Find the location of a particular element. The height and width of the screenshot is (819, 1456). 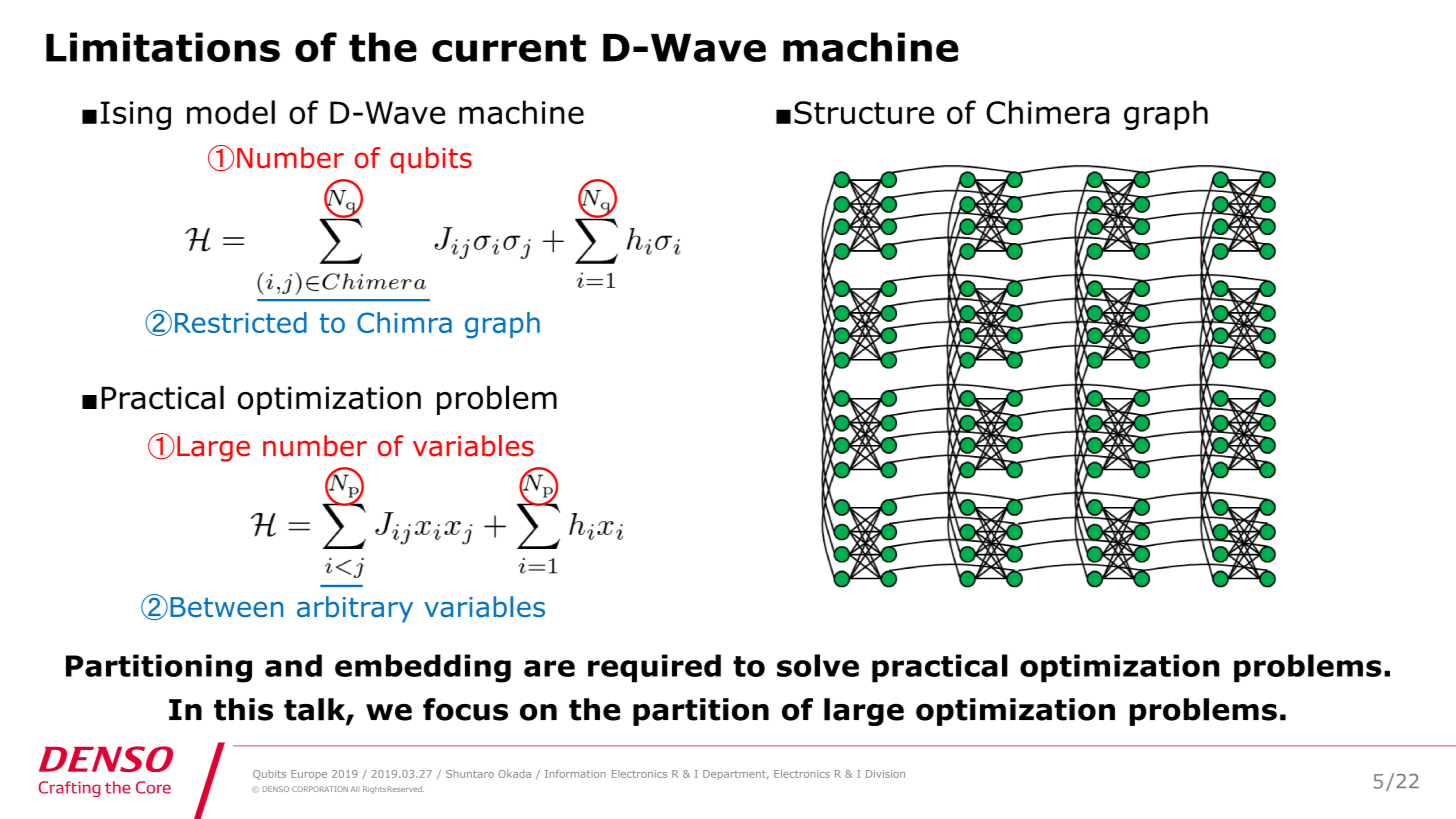

Europe is located at coordinates (309, 775).
